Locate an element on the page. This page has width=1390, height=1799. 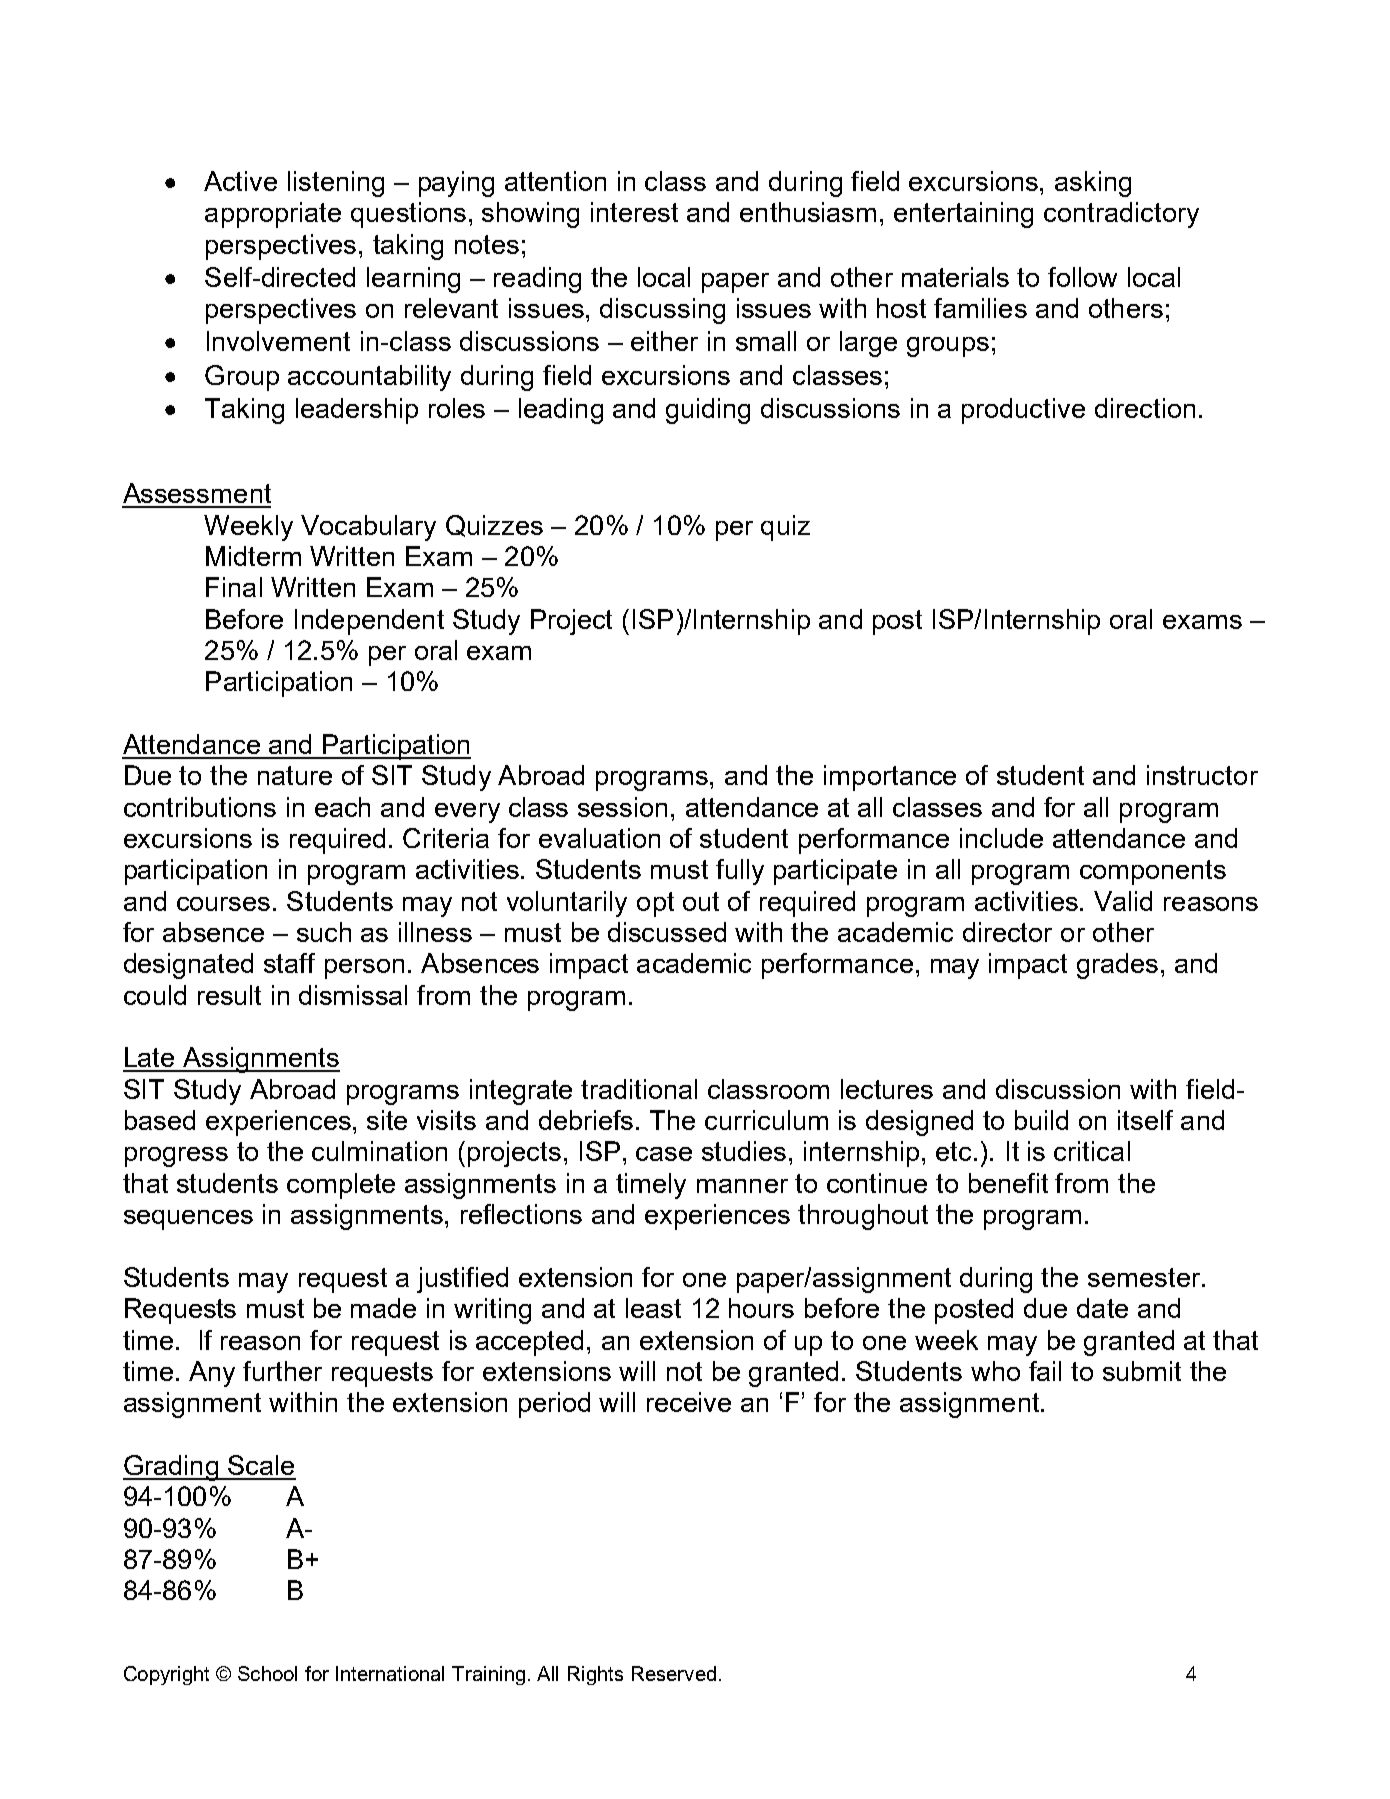
contradictory is located at coordinates (1121, 215).
